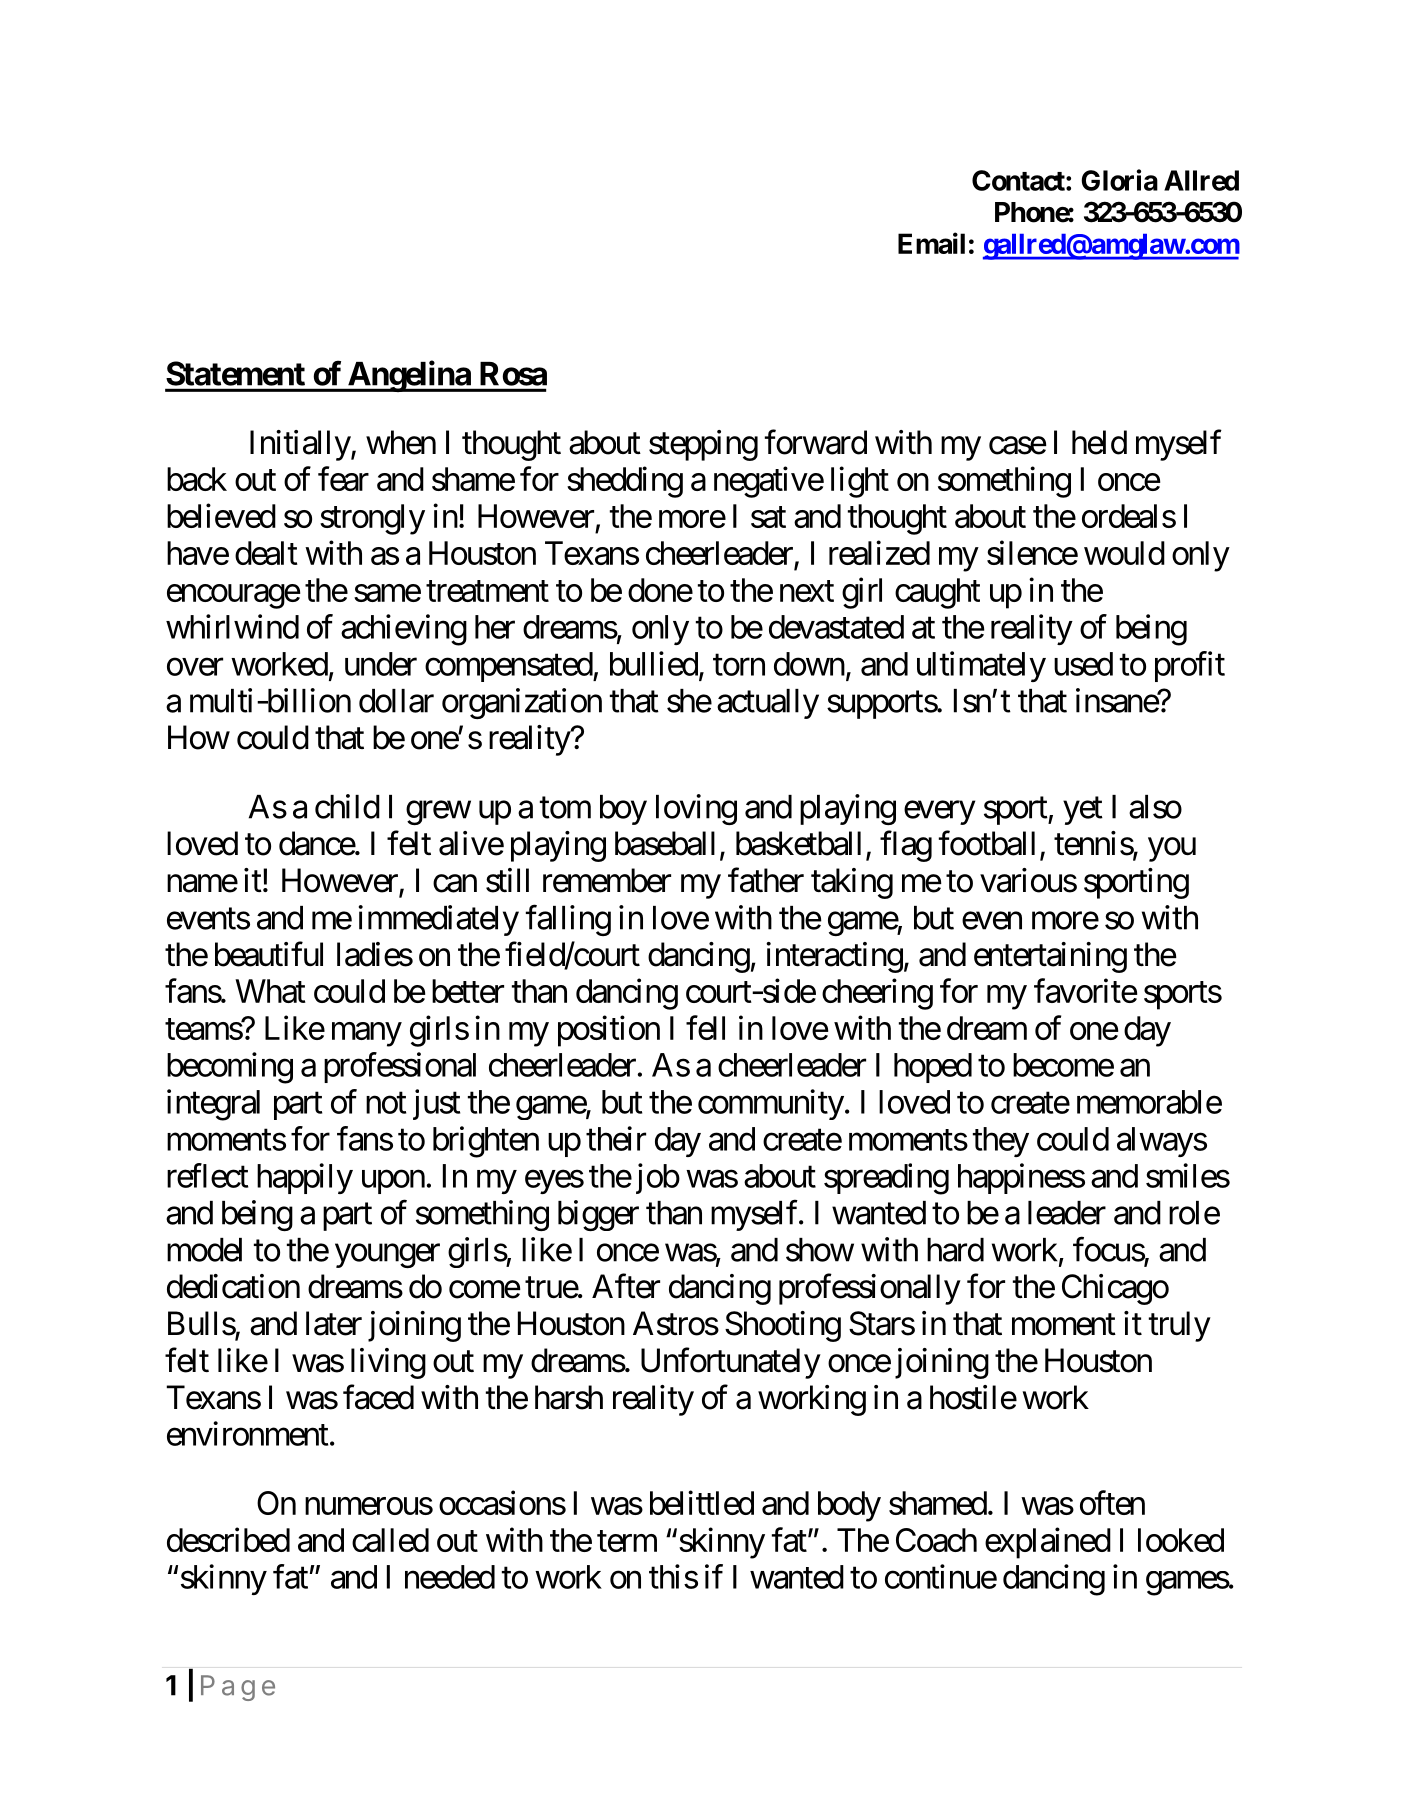 This screenshot has width=1404, height=1816. What do you see at coordinates (665, 843) in the screenshot?
I see `baseball` at bounding box center [665, 843].
